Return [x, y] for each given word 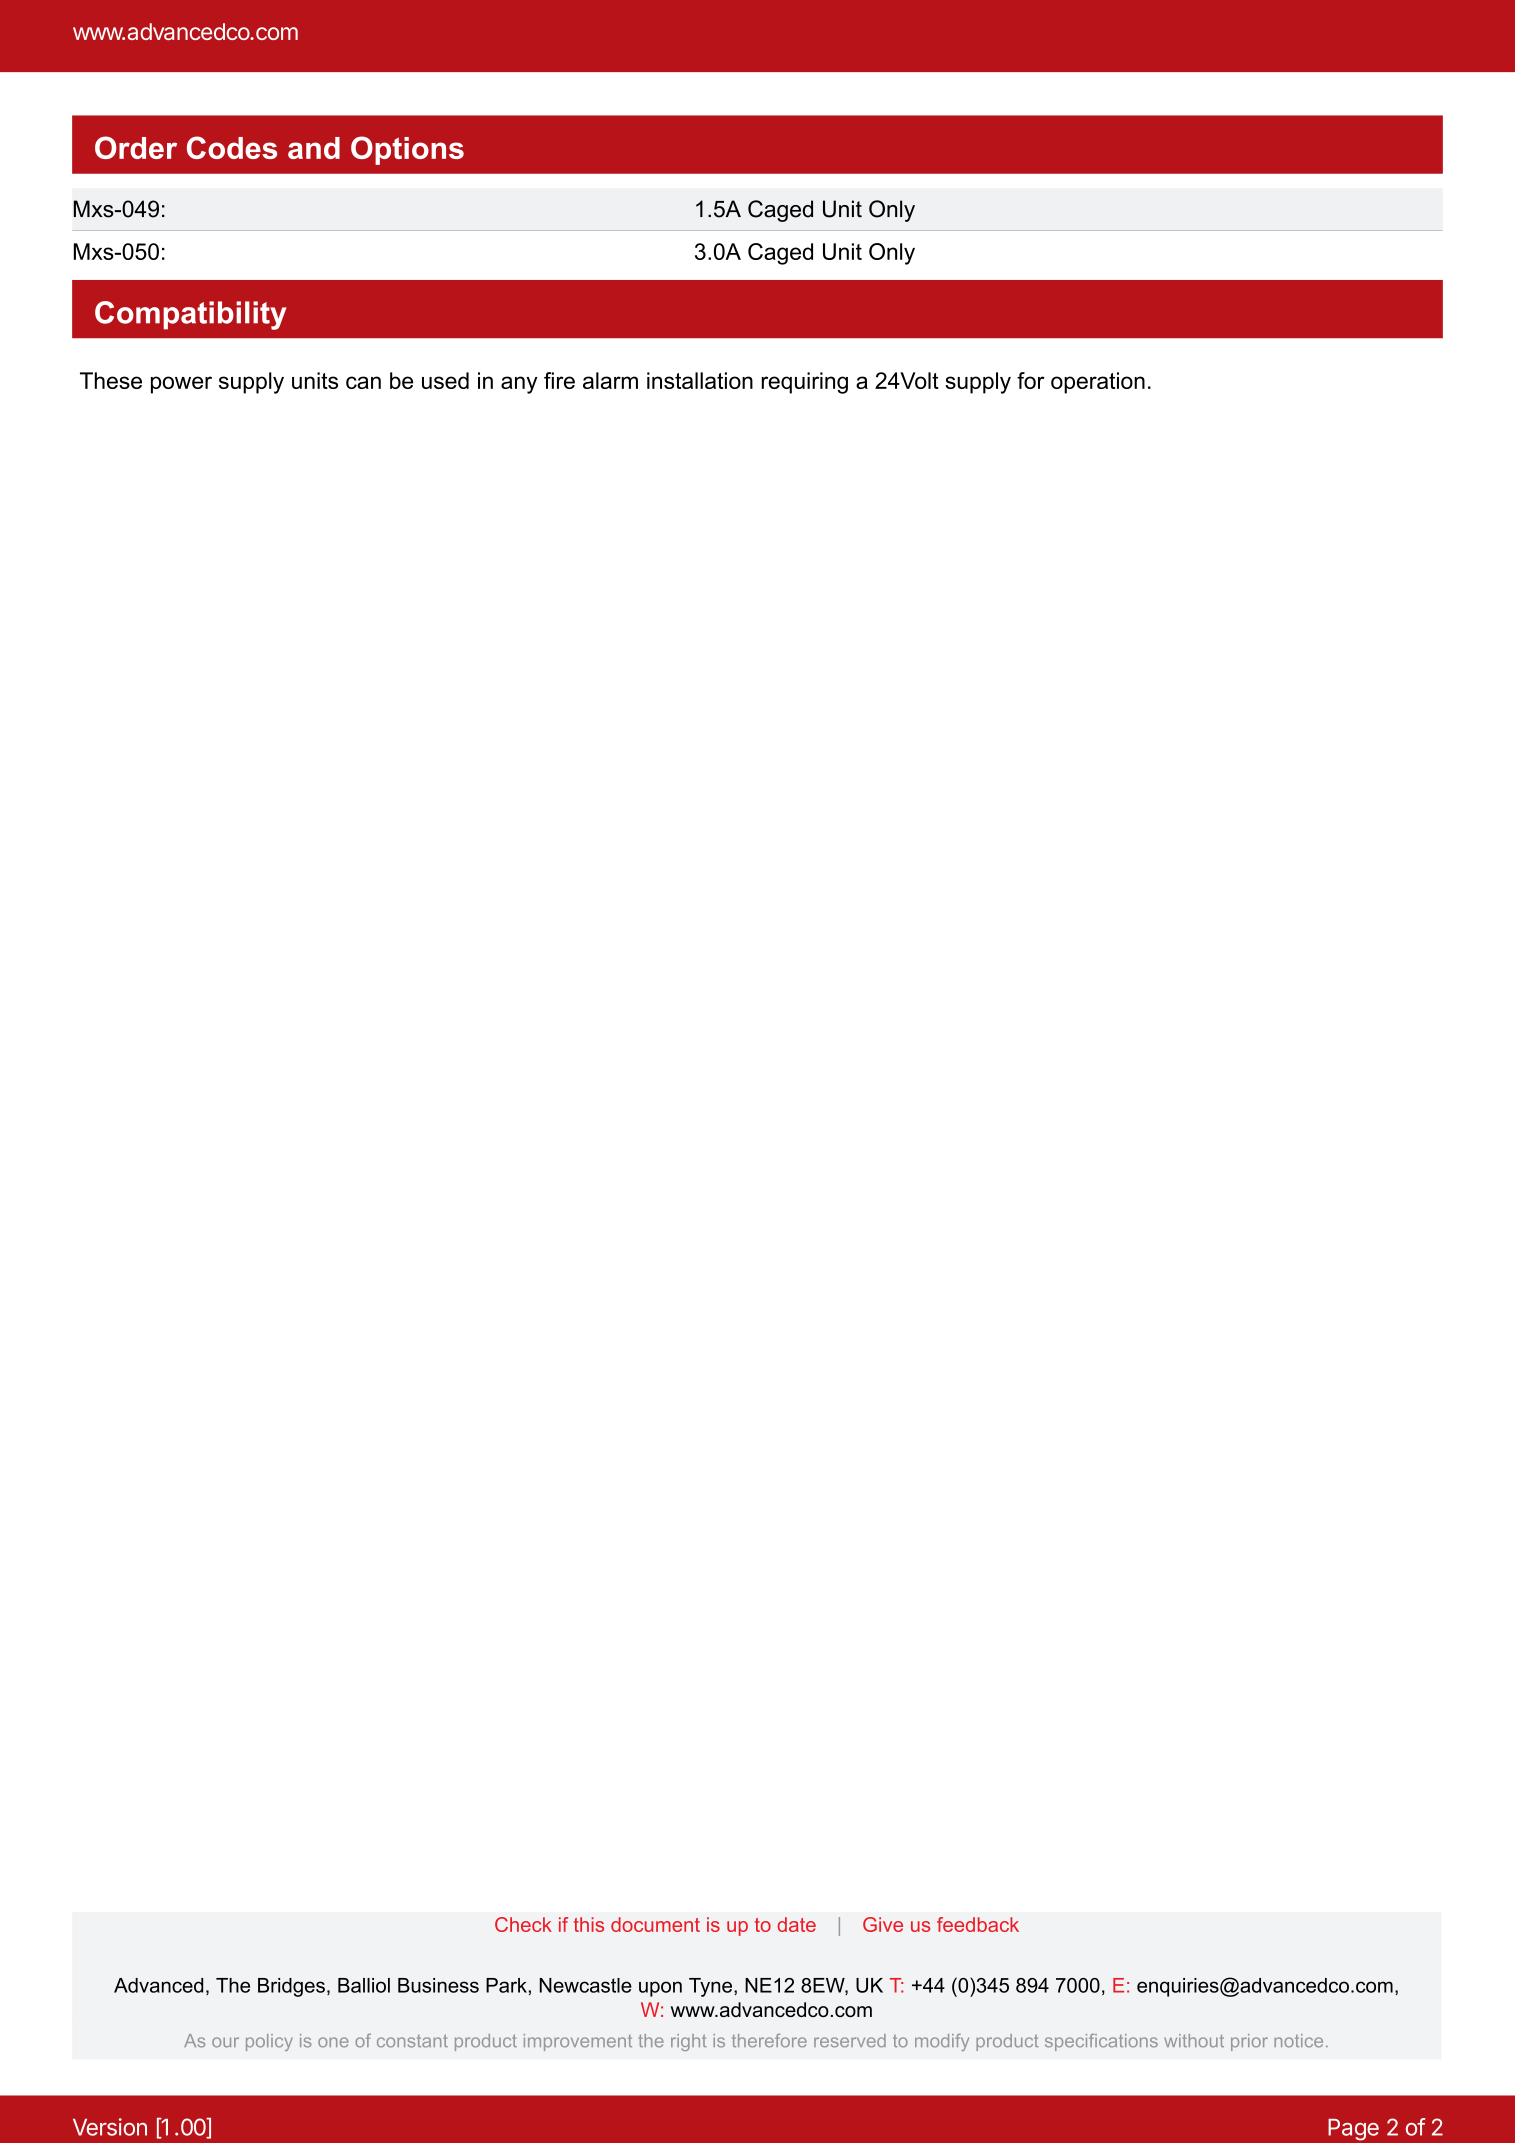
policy [269, 2042]
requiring [804, 383]
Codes [232, 147]
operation [1098, 383]
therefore [769, 2040]
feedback [978, 1924]
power [181, 385]
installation [700, 380]
